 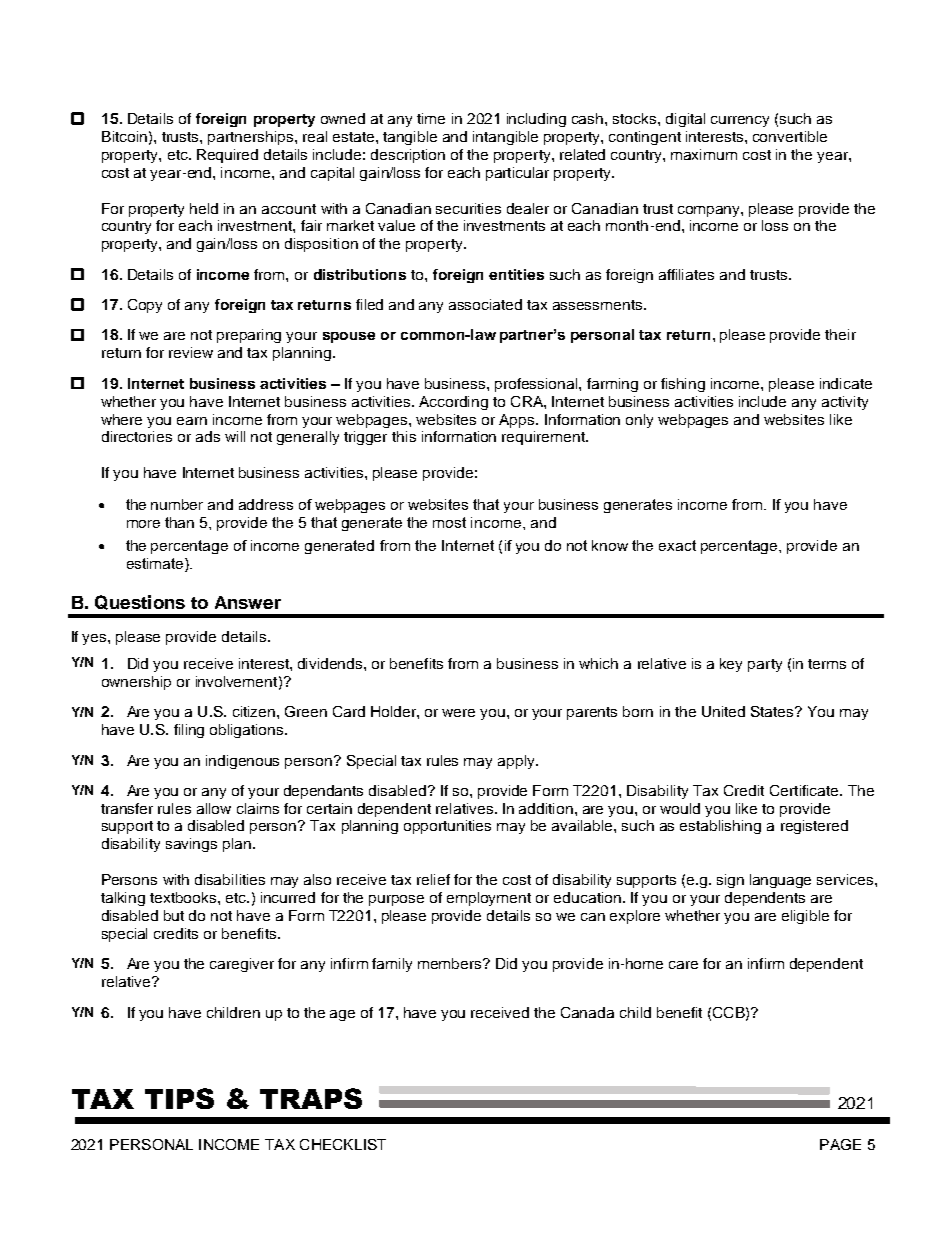 What do you see at coordinates (248, 602) in the page?
I see `Answer` at bounding box center [248, 602].
